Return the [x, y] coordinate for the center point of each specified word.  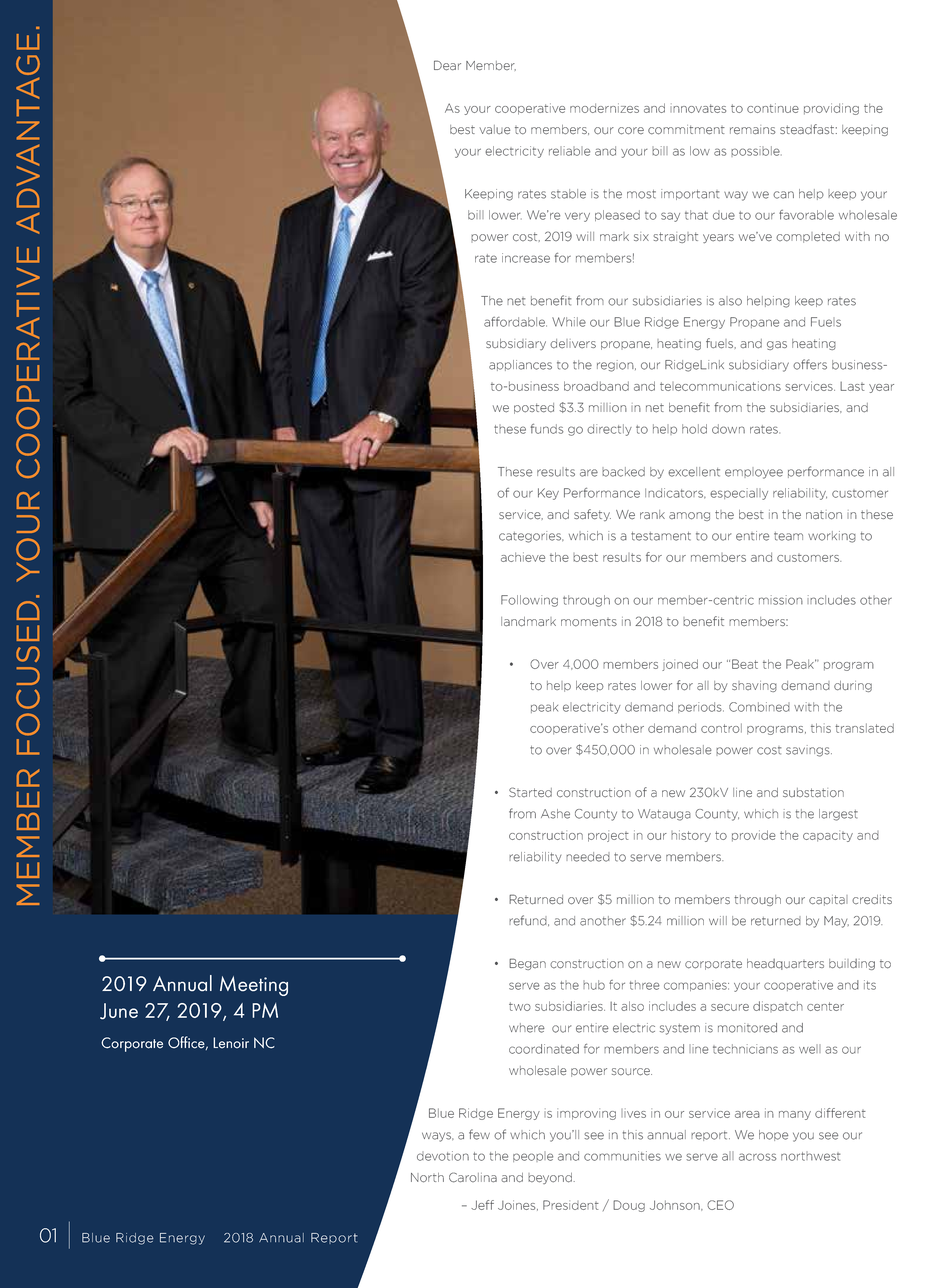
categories [531, 537]
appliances [520, 365]
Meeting [254, 986]
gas [777, 345]
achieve [523, 557]
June [119, 1011]
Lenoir [231, 1043]
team [788, 536]
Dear [447, 65]
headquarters [785, 964]
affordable [515, 322]
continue [773, 108]
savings [809, 751]
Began [527, 964]
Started [530, 792]
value [494, 130]
